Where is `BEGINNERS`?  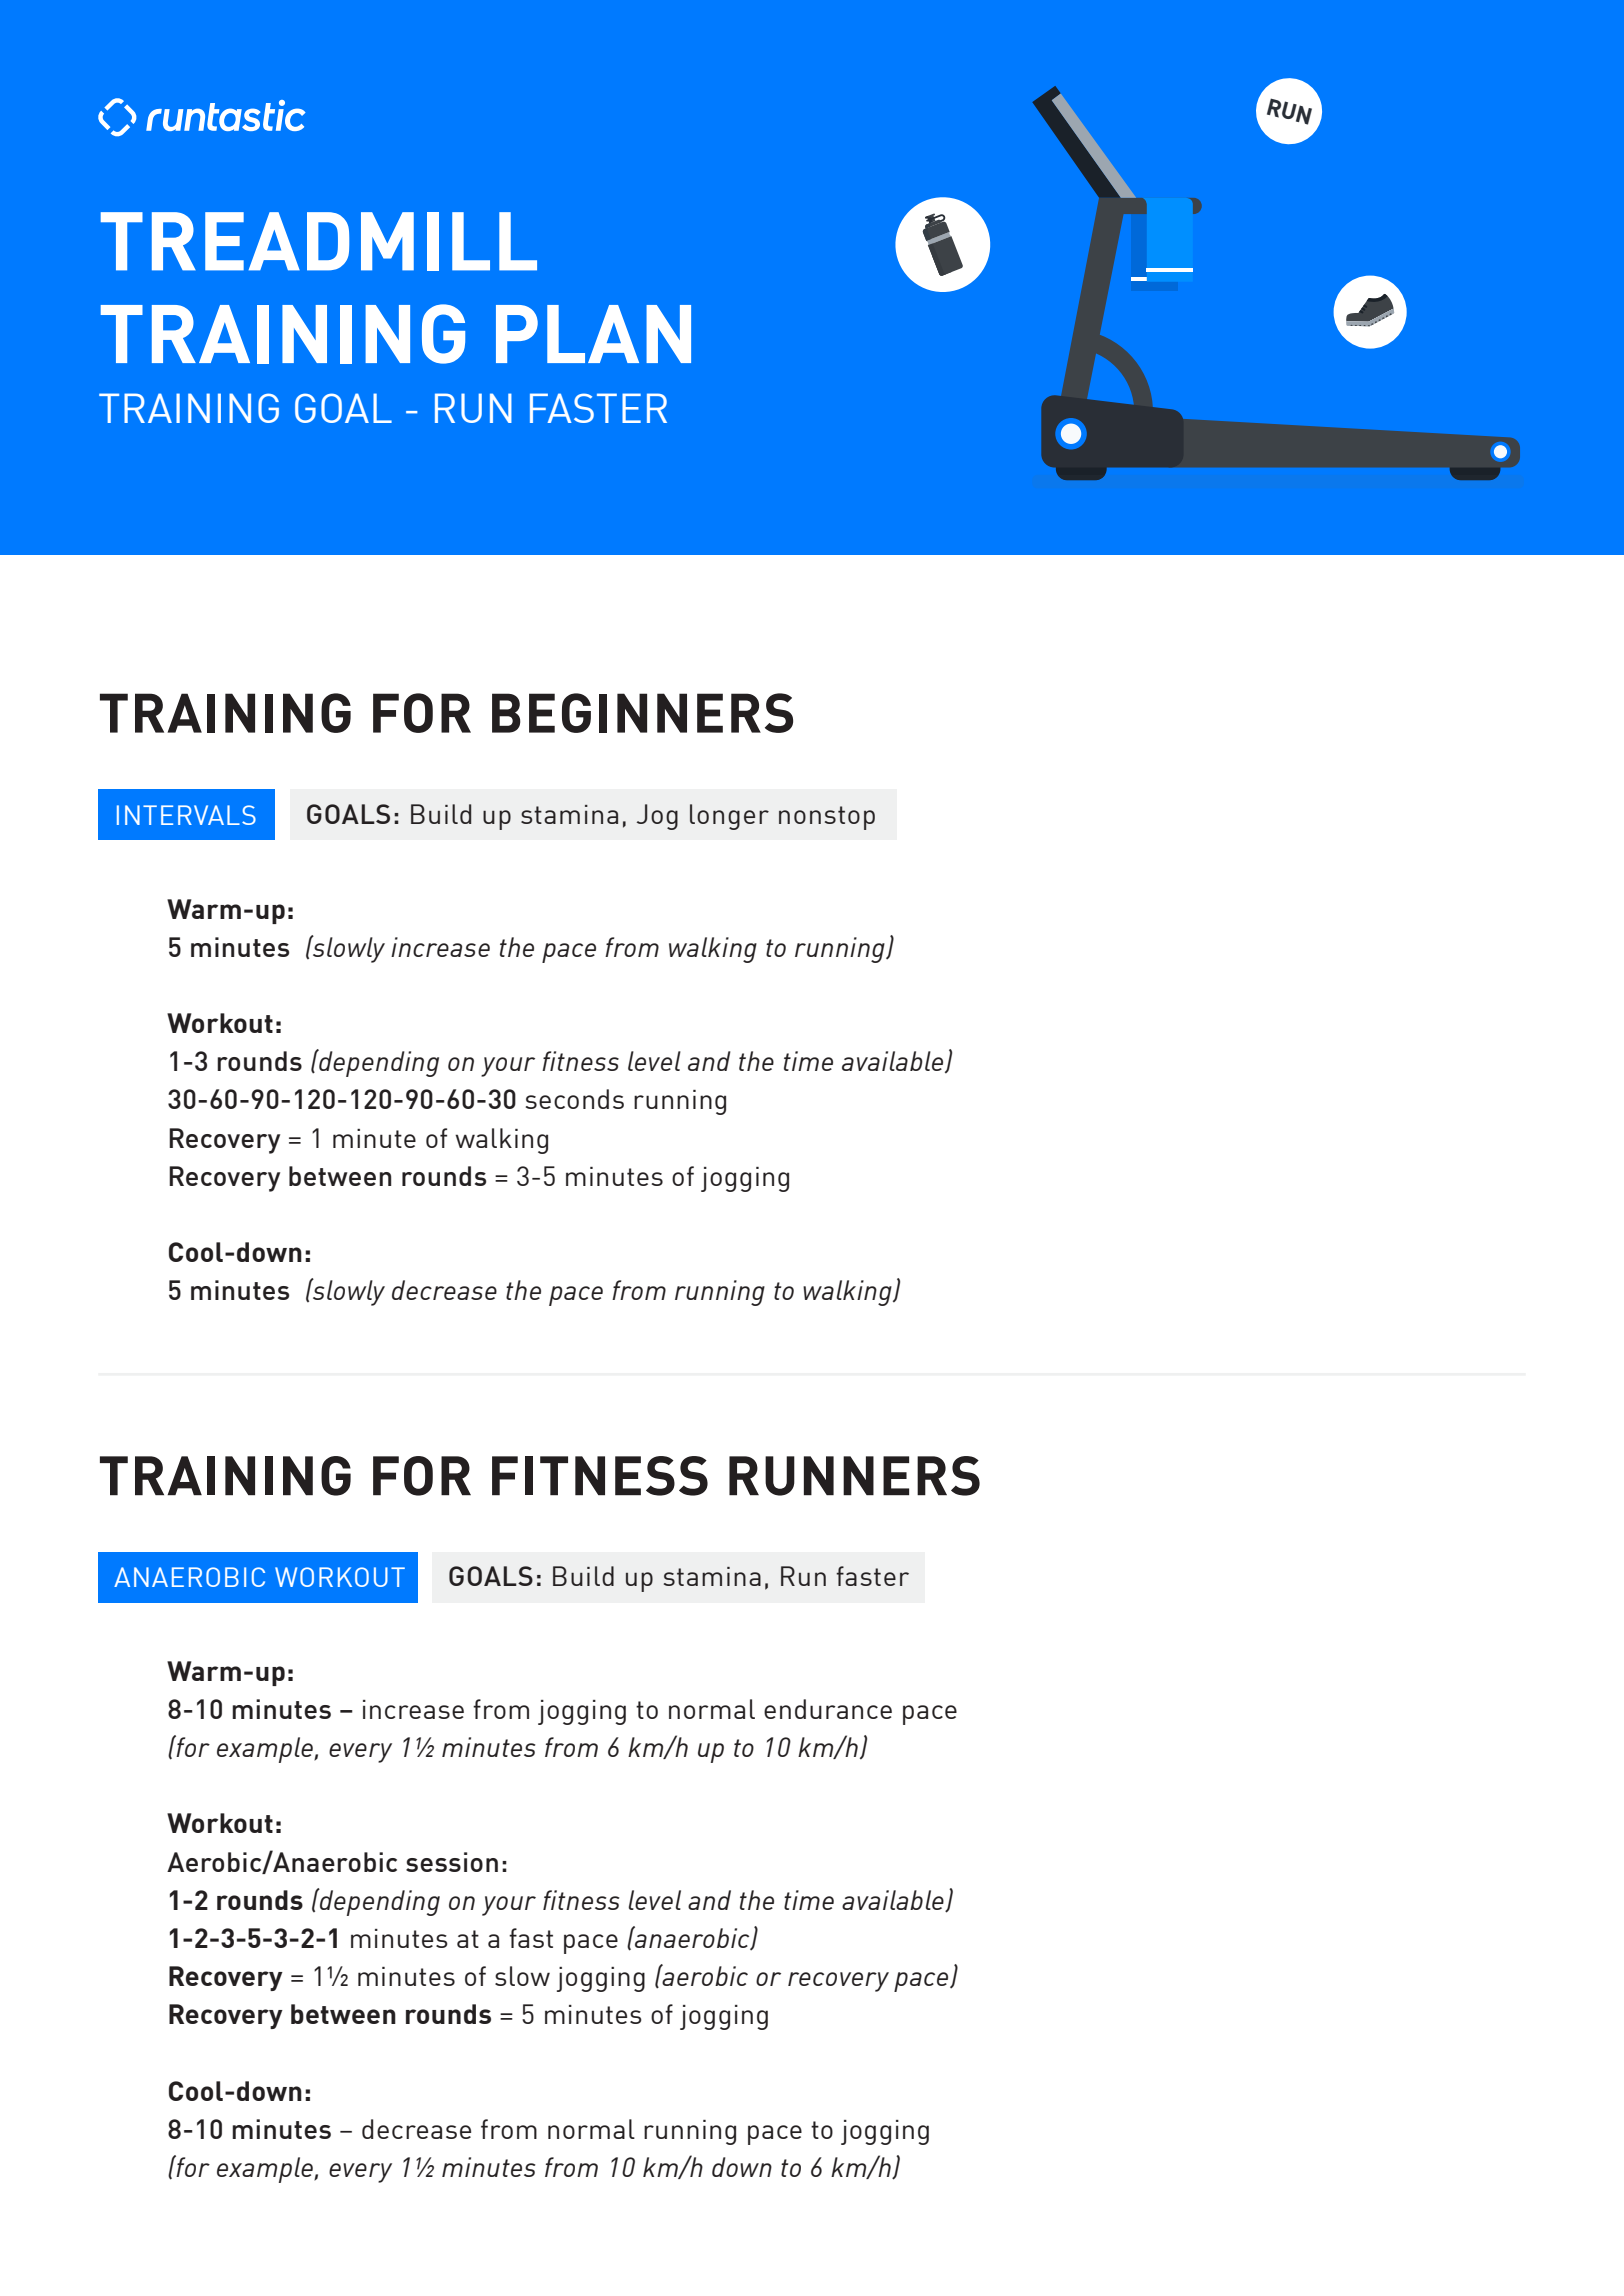 BEGINNERS is located at coordinates (642, 713).
